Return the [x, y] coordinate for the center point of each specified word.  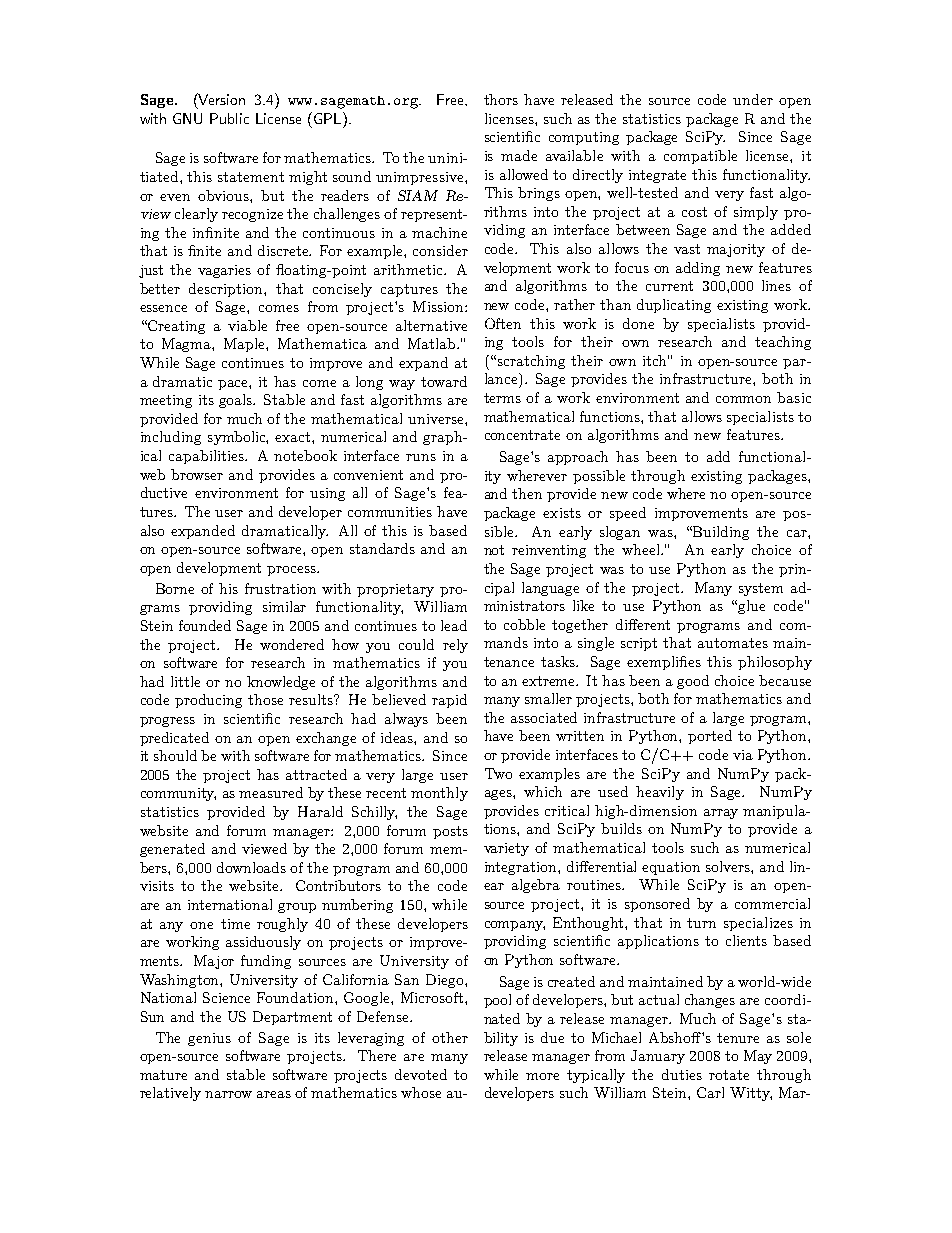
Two [498, 773]
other [450, 1037]
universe [437, 419]
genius [209, 1039]
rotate [729, 1075]
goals [237, 401]
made [519, 155]
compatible [700, 157]
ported [710, 737]
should [175, 755]
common [743, 399]
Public [229, 118]
